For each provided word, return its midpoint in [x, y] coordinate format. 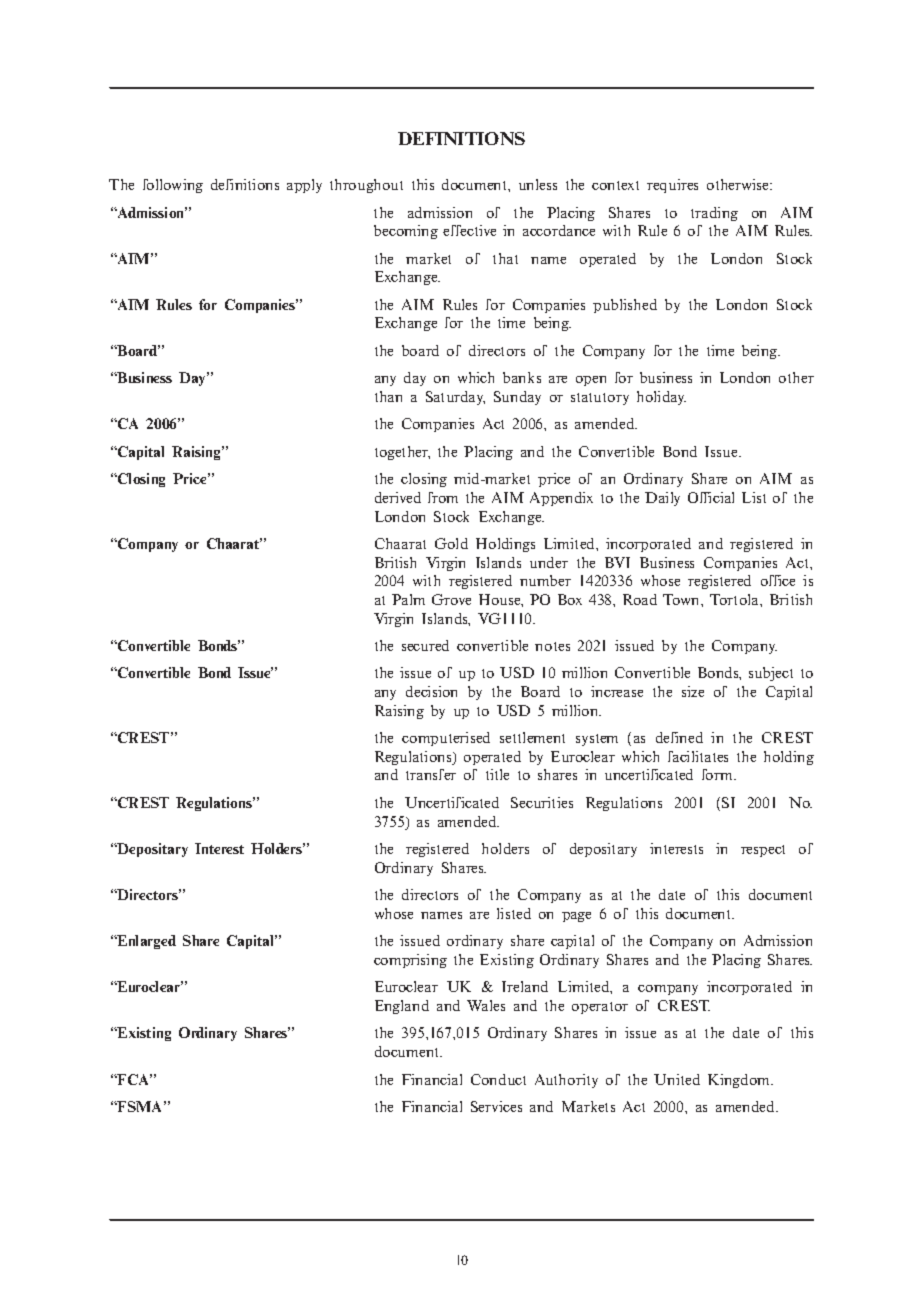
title [497, 774]
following [173, 186]
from [443, 497]
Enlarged [146, 942]
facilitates [698, 756]
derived [398, 497]
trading [714, 214]
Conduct [498, 1079]
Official [711, 497]
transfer [431, 774]
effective [469, 230]
